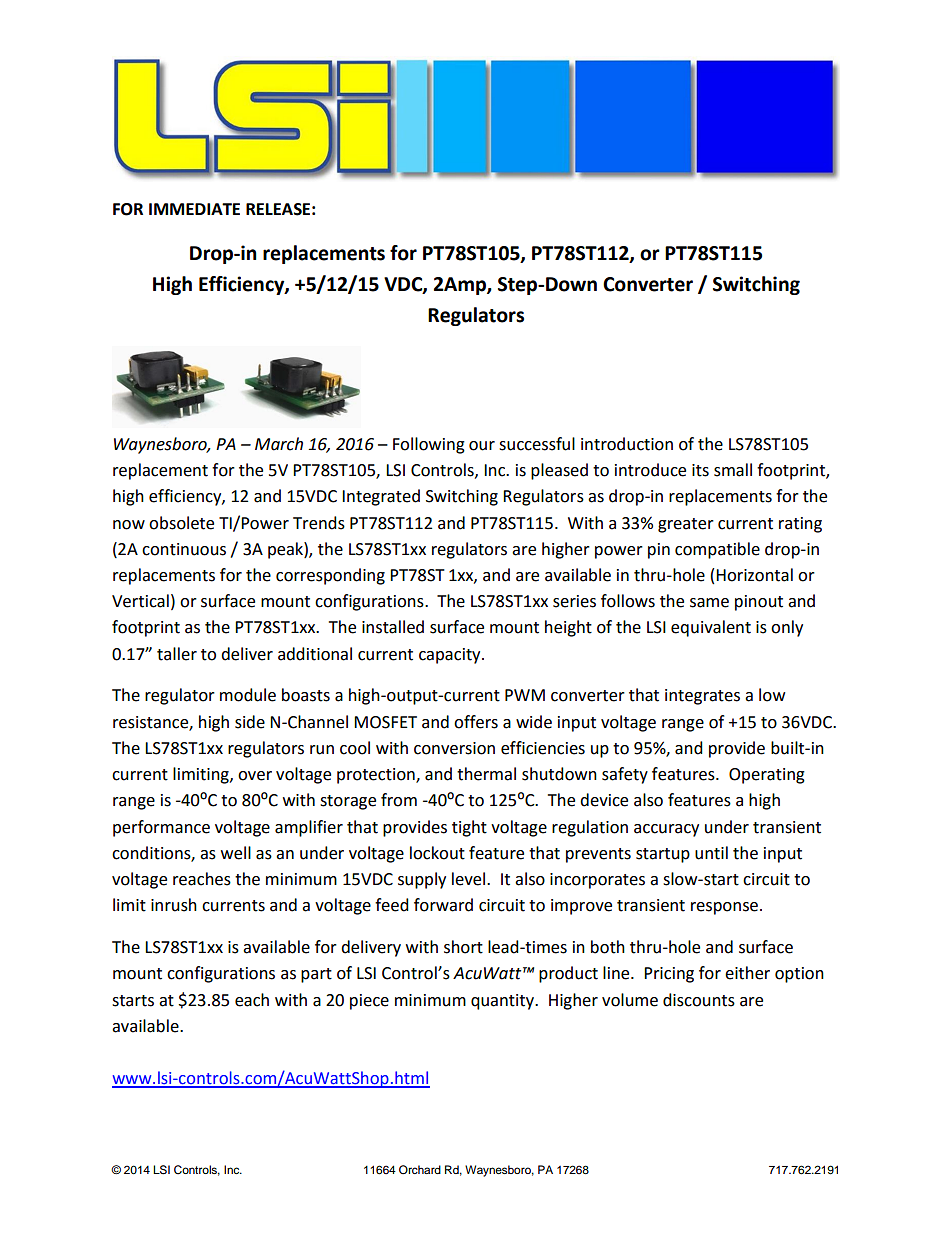  Describe the element at coordinates (627, 444) in the document. I see `introduction` at that location.
